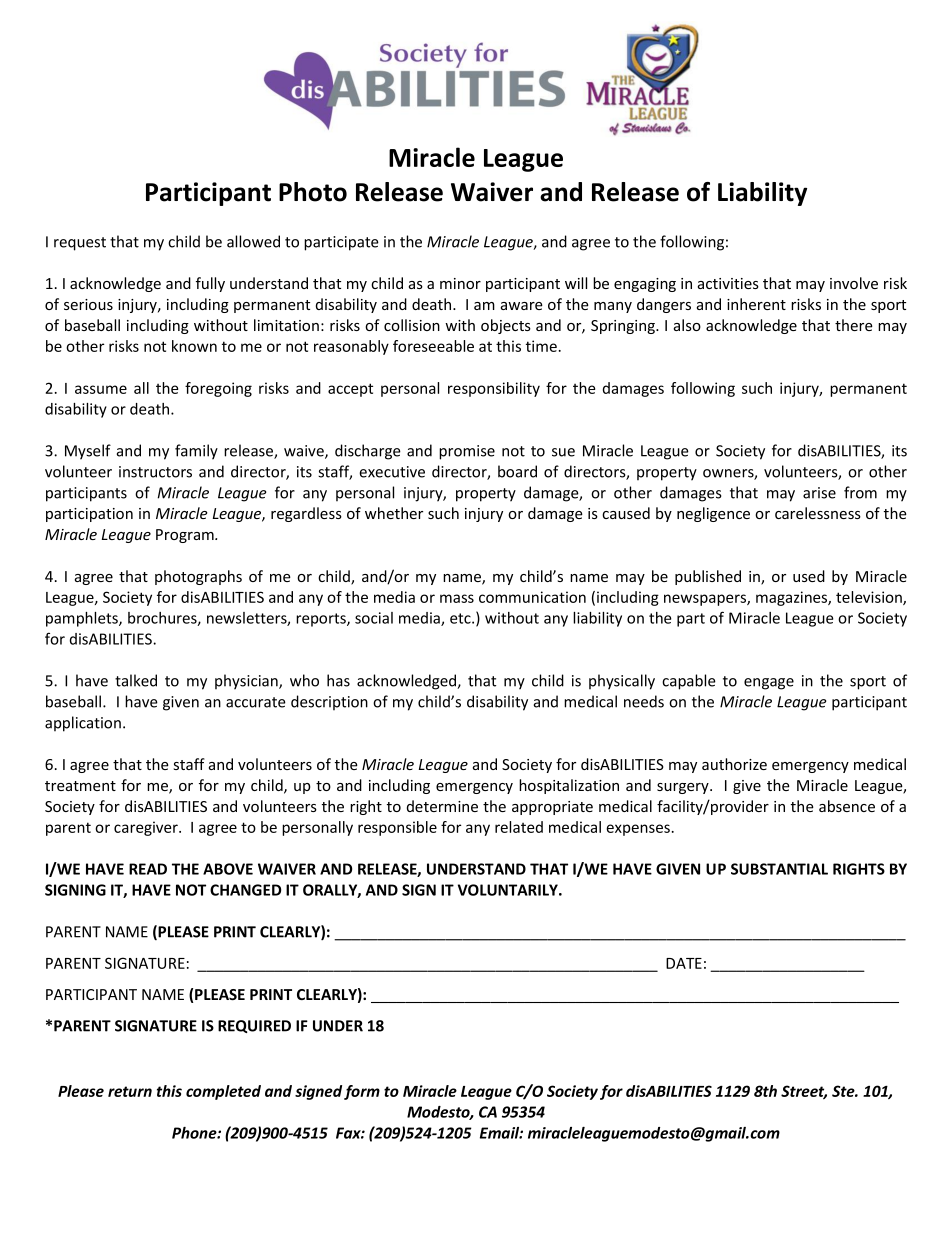  I want to click on treatment, so click(80, 786).
